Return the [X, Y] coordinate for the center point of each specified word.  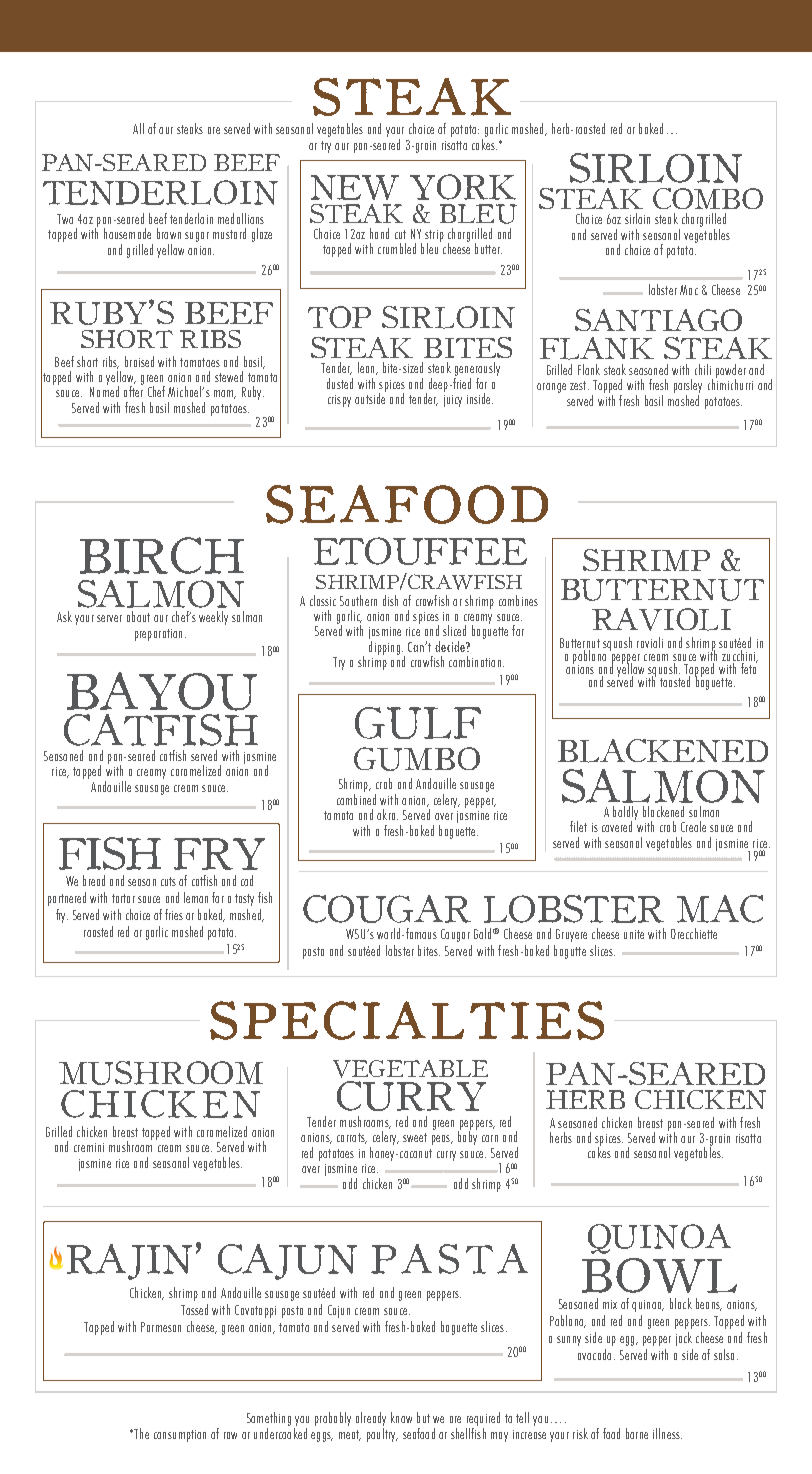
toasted [676, 680]
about [138, 616]
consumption [180, 1436]
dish [390, 600]
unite [634, 934]
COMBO [708, 198]
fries [174, 914]
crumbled [397, 248]
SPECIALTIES [407, 1020]
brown [169, 233]
